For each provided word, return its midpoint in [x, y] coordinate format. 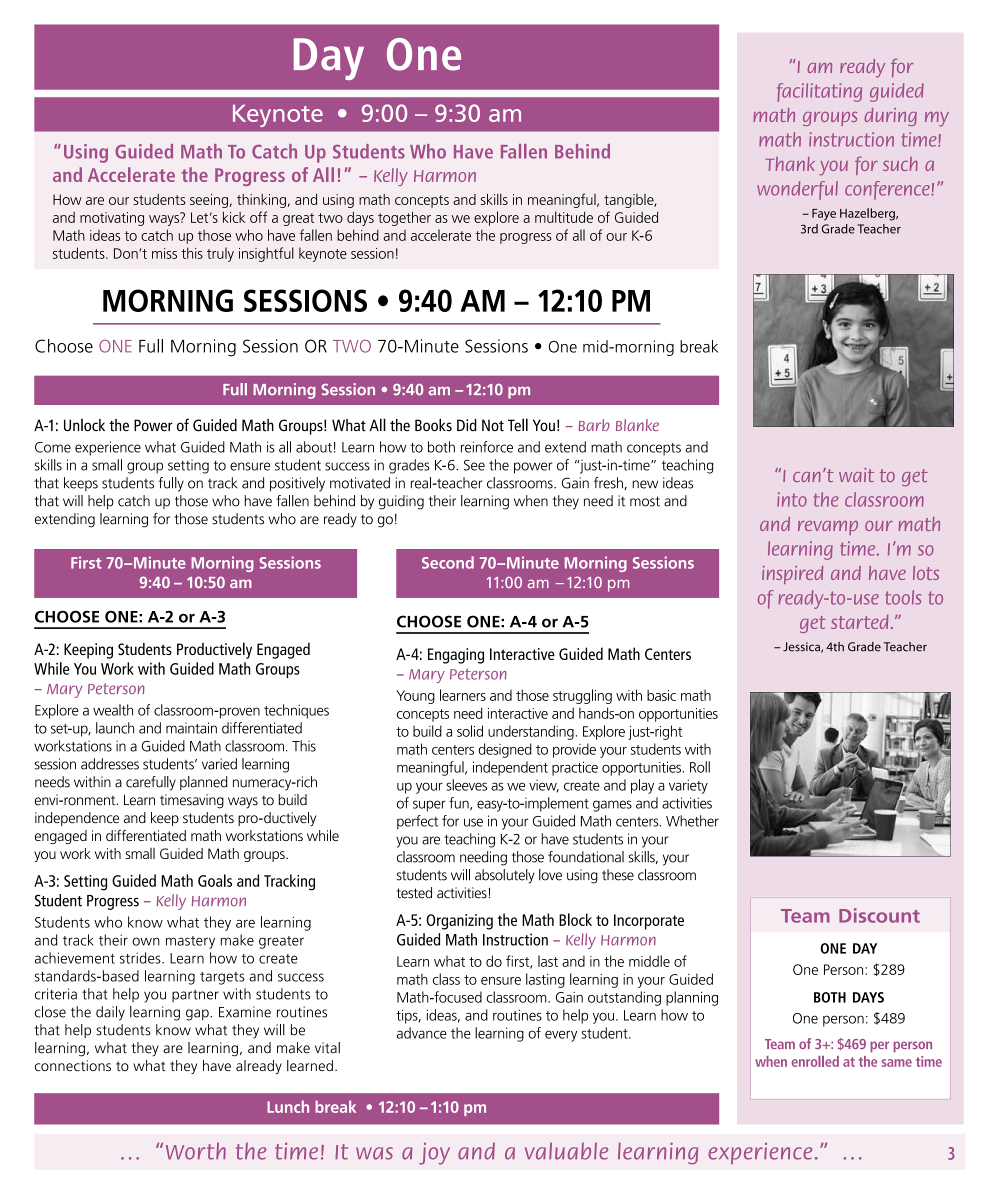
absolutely [505, 876]
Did [467, 425]
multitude [564, 217]
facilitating [819, 92]
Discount [879, 915]
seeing [209, 201]
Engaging [456, 656]
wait [856, 475]
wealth [113, 710]
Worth [196, 1151]
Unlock [84, 425]
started [859, 622]
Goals [215, 880]
